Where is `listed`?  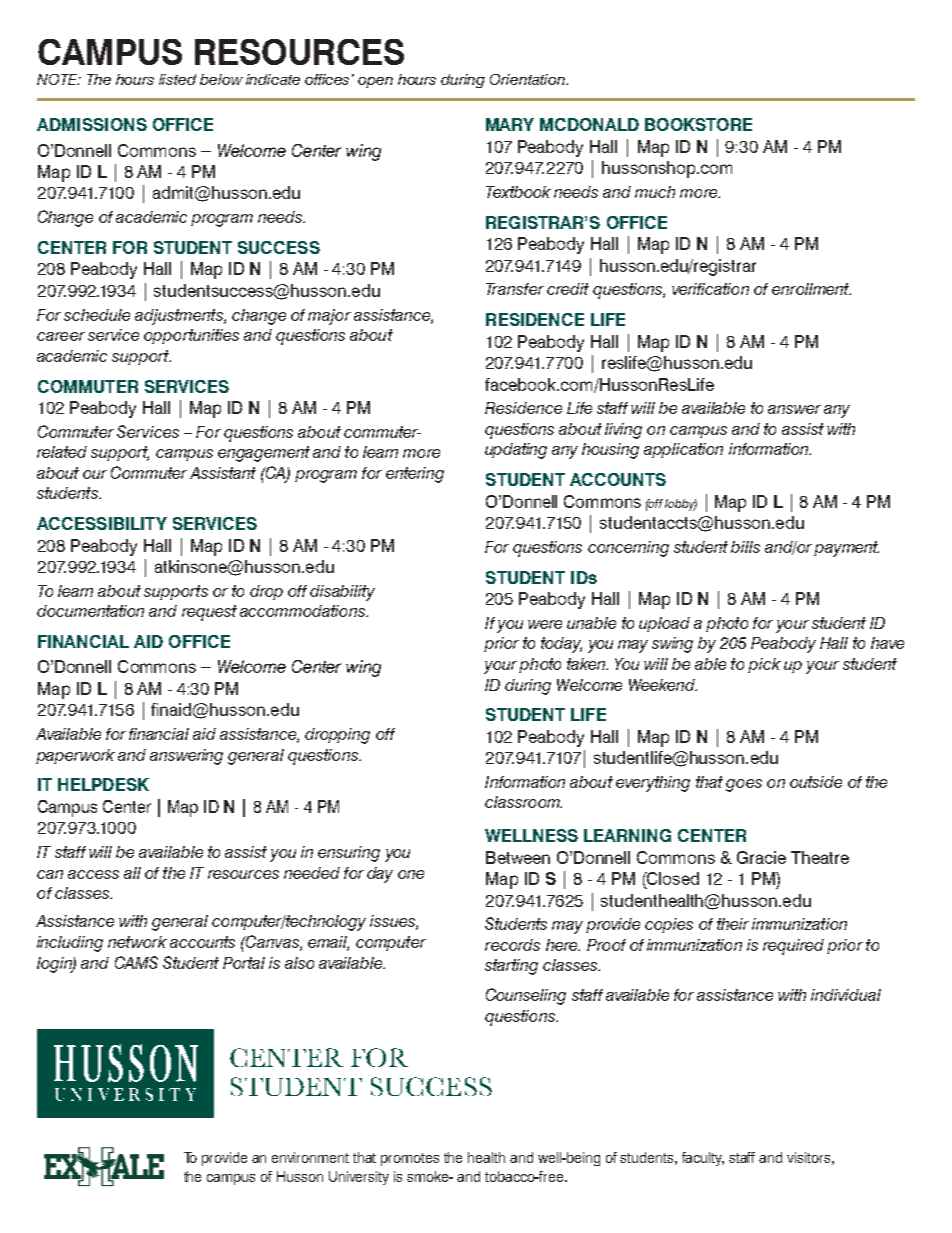
listed is located at coordinates (177, 79).
